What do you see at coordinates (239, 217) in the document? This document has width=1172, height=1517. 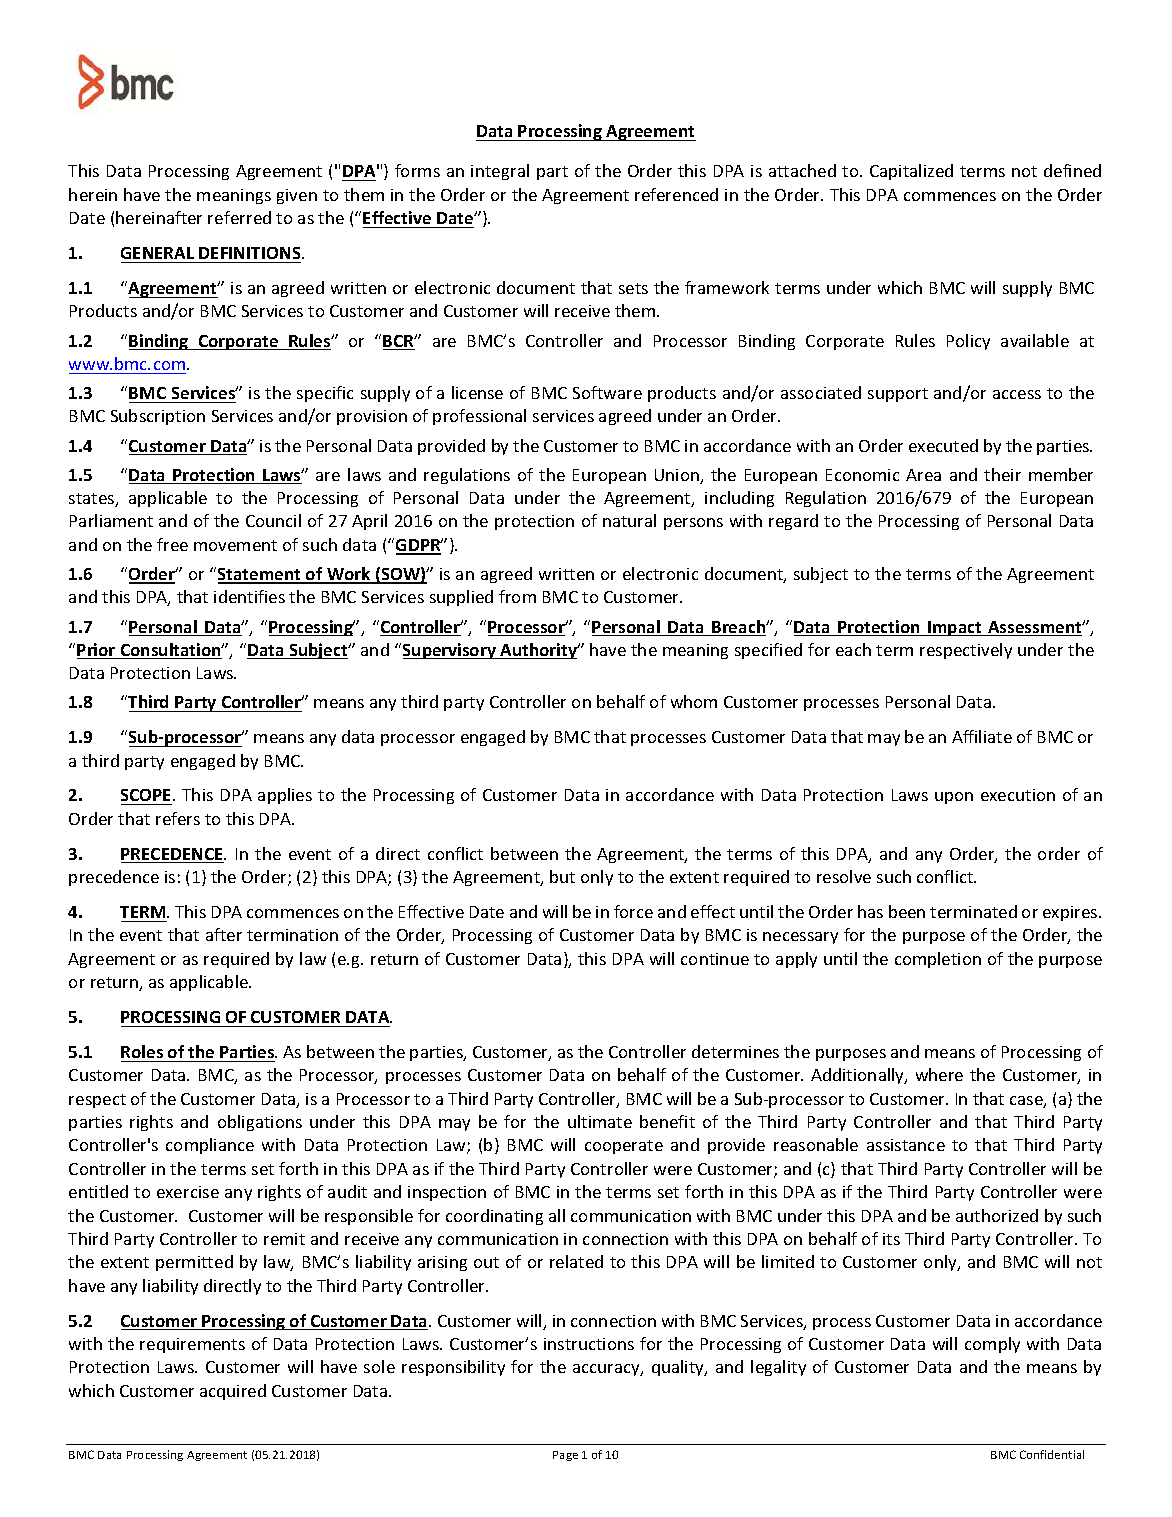 I see `referred` at bounding box center [239, 217].
